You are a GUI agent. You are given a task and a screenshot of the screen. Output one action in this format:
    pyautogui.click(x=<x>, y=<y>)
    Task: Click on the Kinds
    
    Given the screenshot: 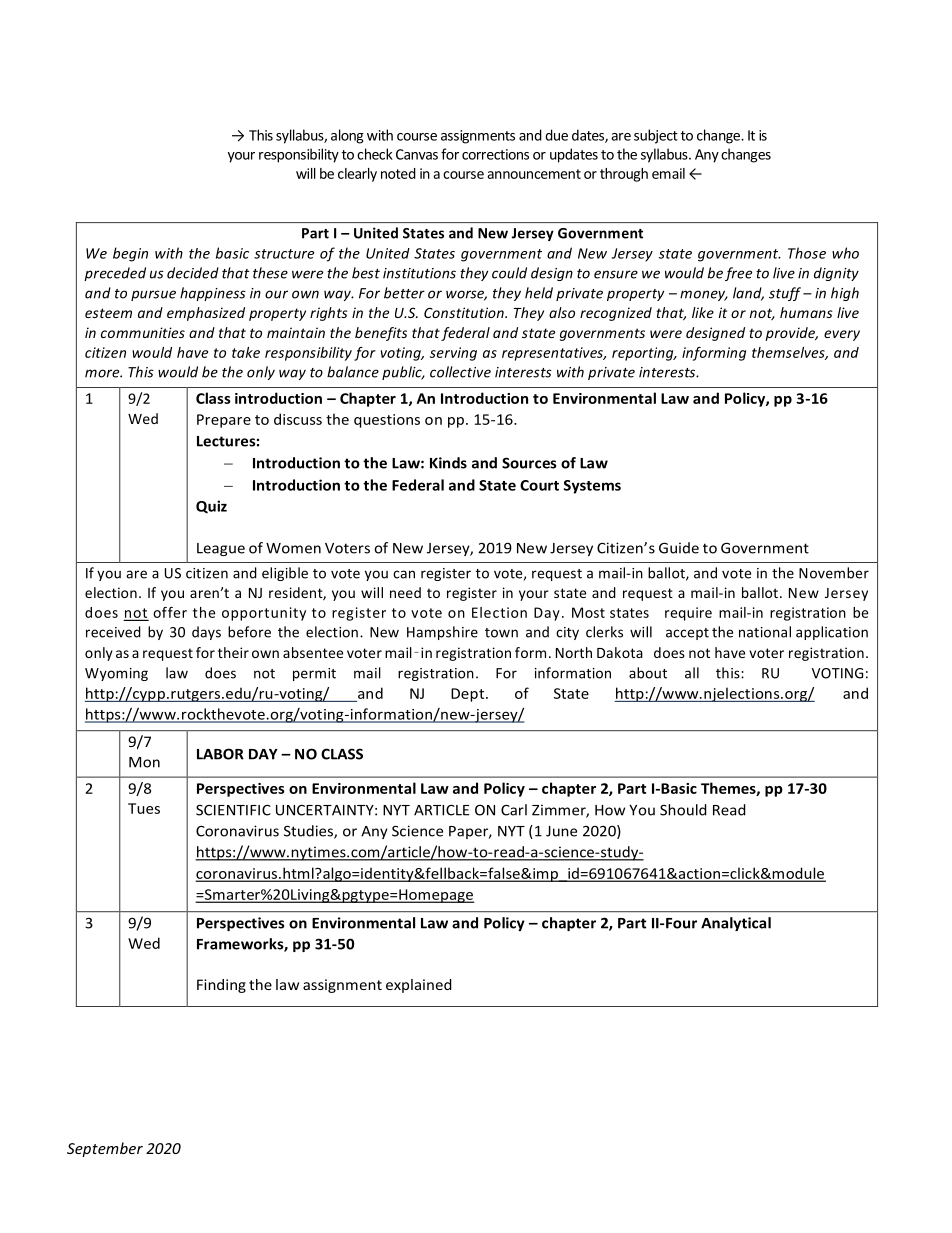 What is the action you would take?
    pyautogui.click(x=448, y=463)
